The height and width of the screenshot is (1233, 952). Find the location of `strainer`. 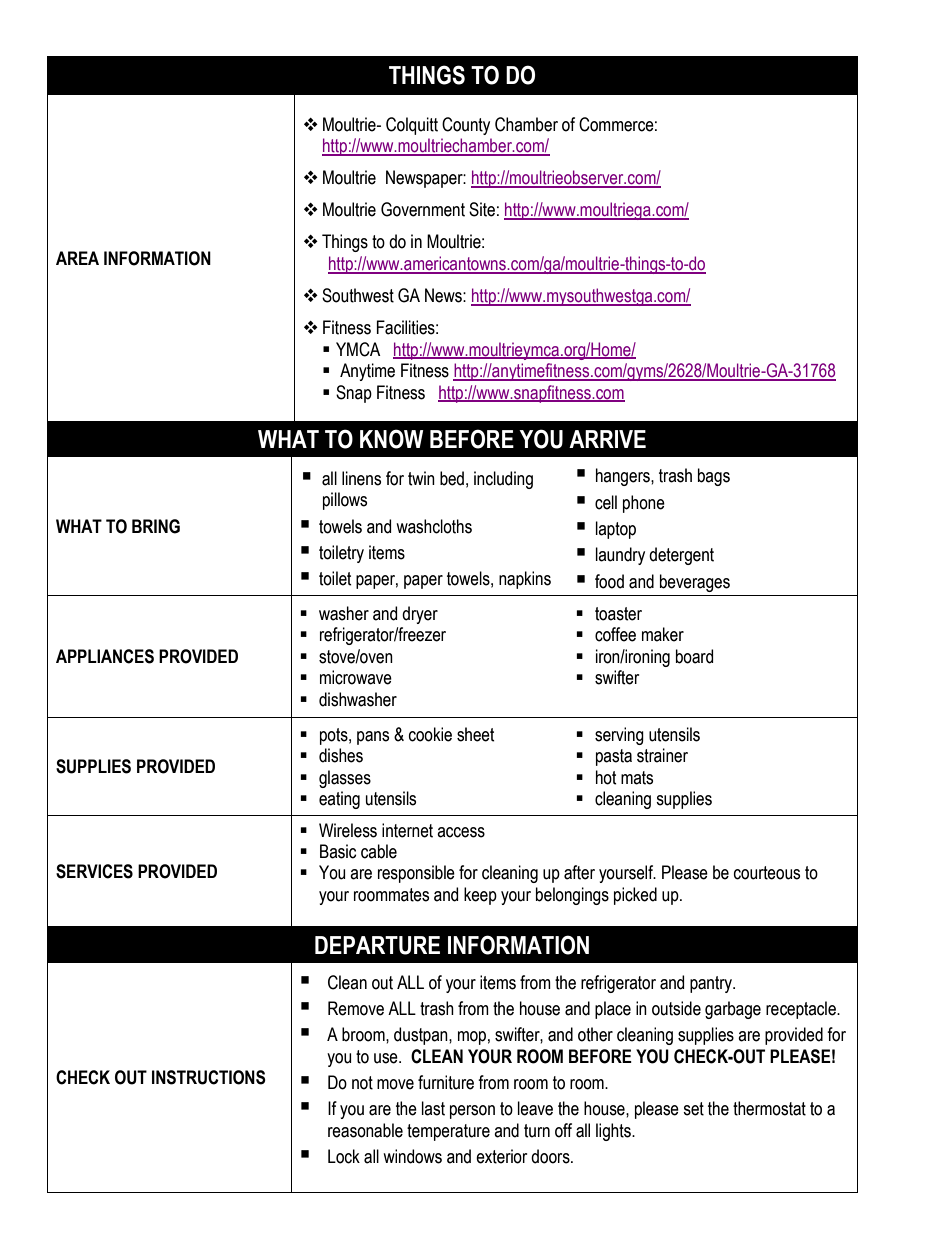

strainer is located at coordinates (662, 755).
